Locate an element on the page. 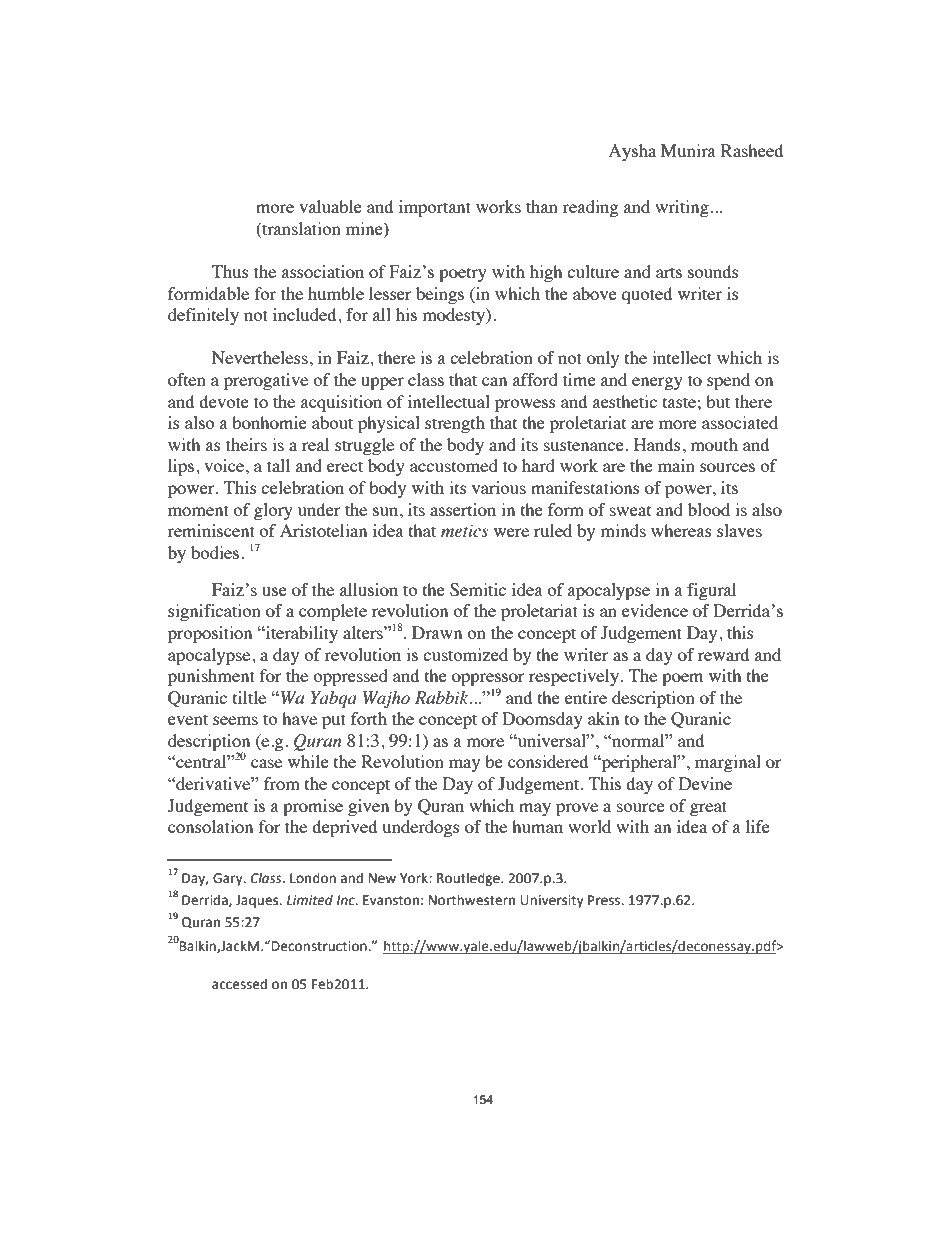 The width and height of the page is (952, 1233). great is located at coordinates (708, 808).
